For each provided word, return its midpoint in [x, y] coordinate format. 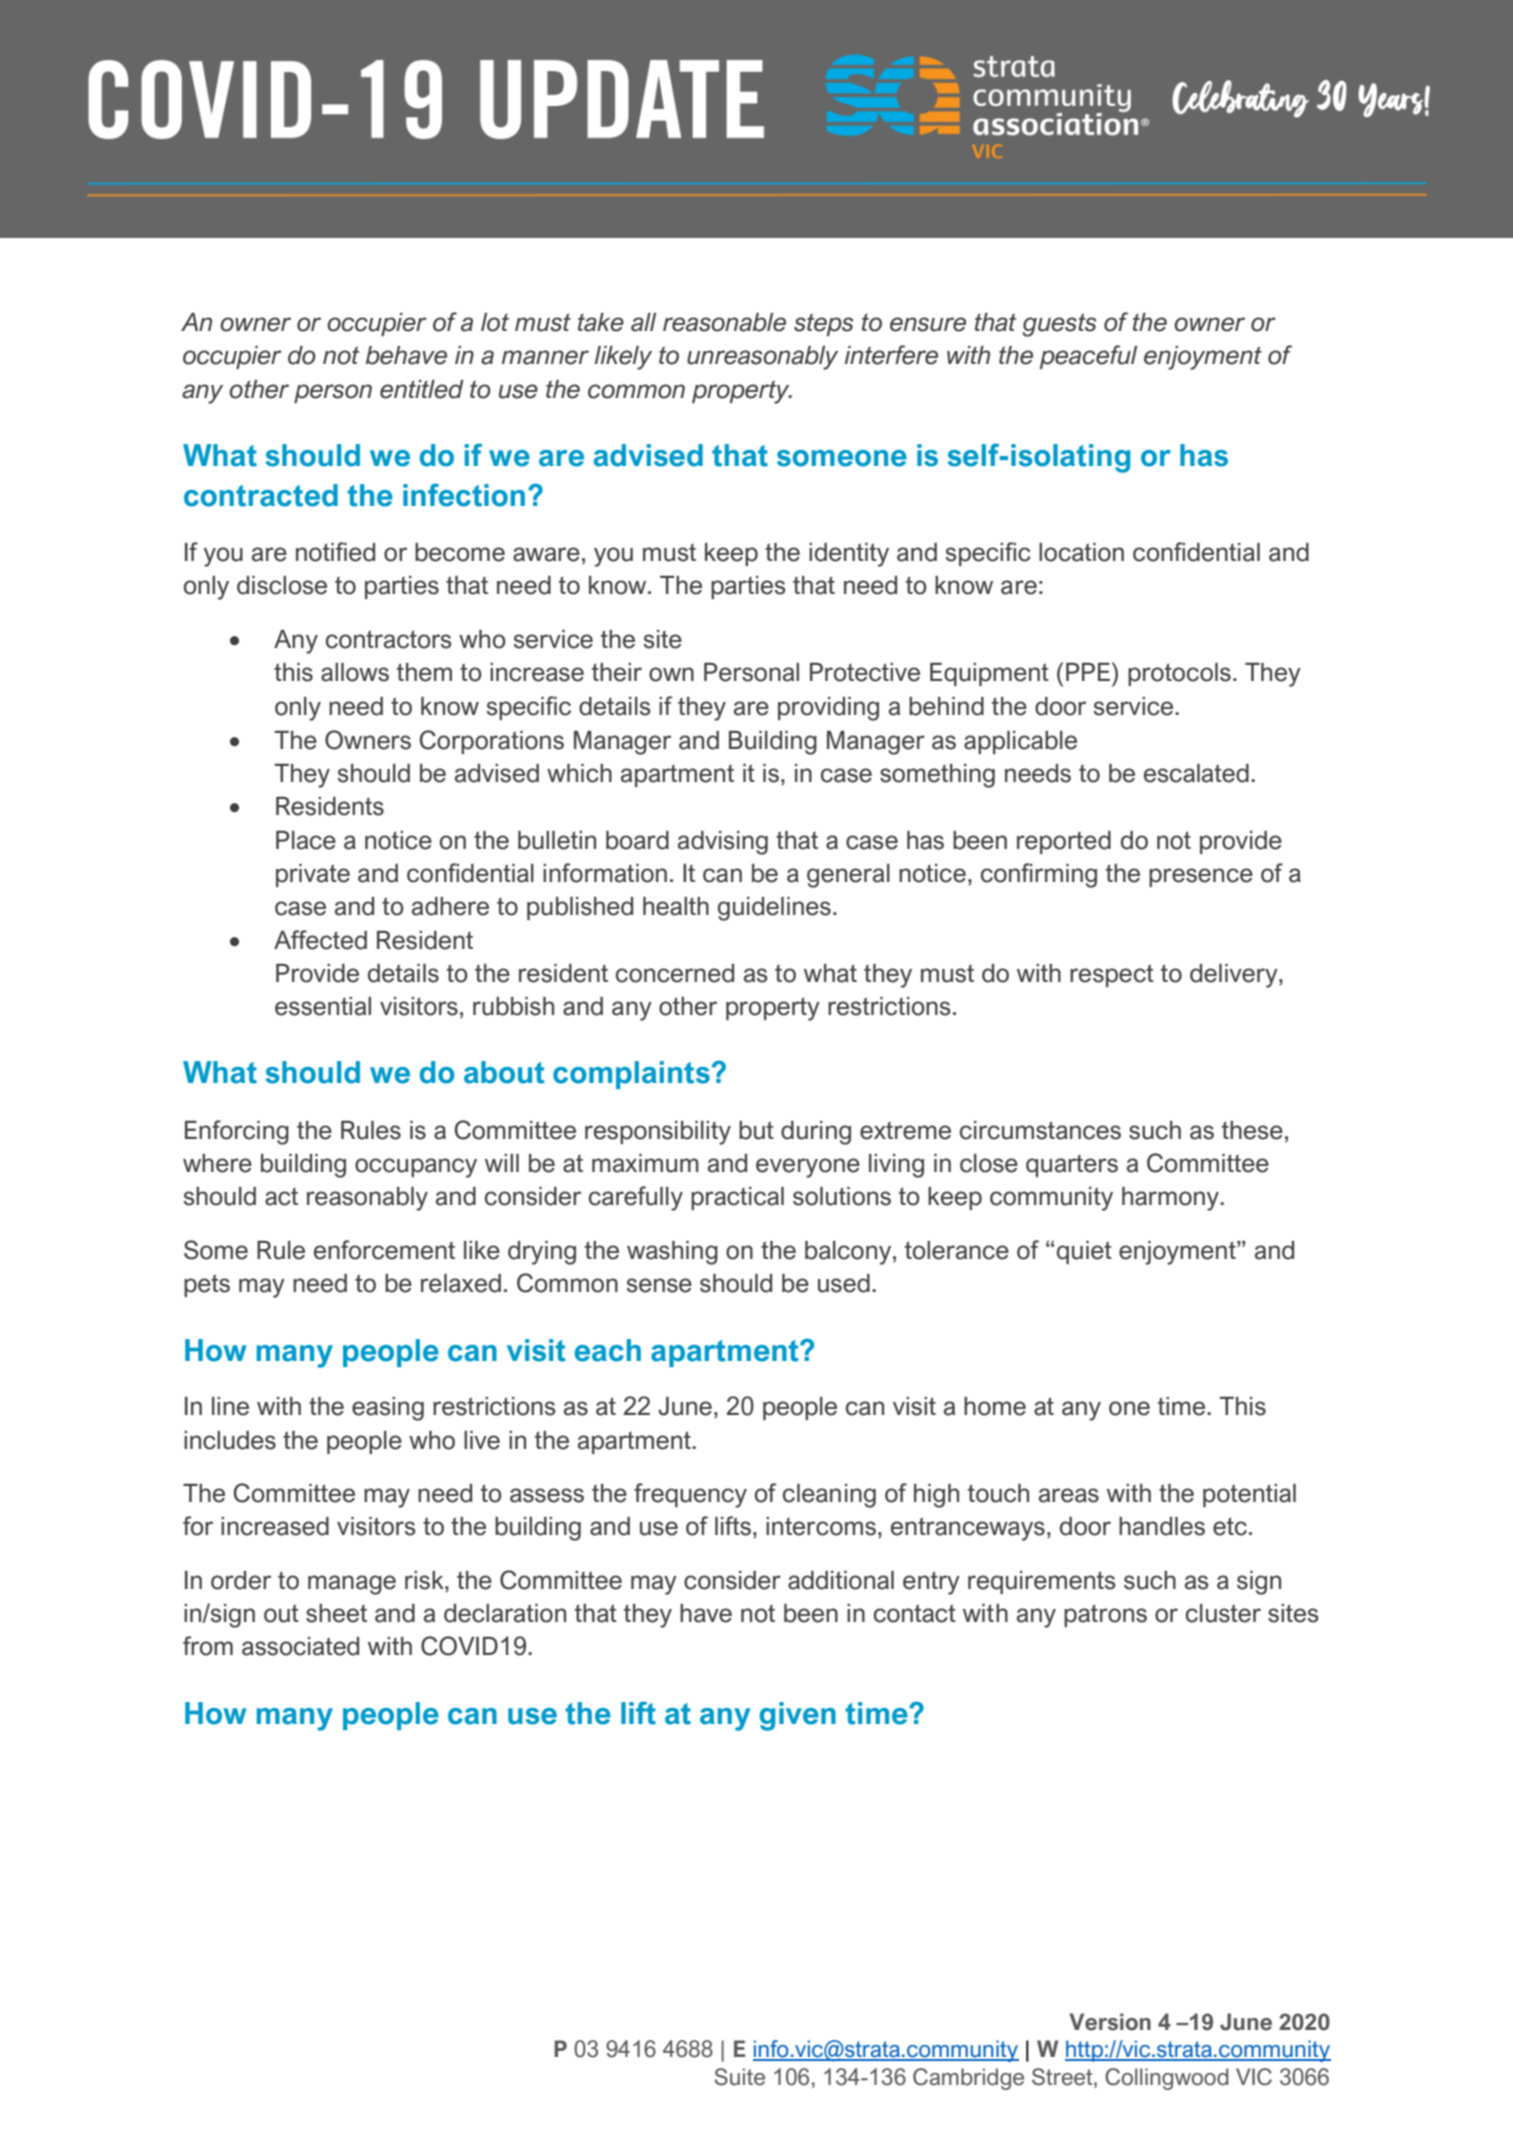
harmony [1171, 1199]
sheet [336, 1613]
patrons [1105, 1615]
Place [306, 840]
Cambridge [968, 2079]
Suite [740, 2077]
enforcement [384, 1250]
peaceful [1088, 357]
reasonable [724, 322]
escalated [1196, 773]
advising [723, 843]
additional [841, 1580]
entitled [422, 389]
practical [737, 1198]
